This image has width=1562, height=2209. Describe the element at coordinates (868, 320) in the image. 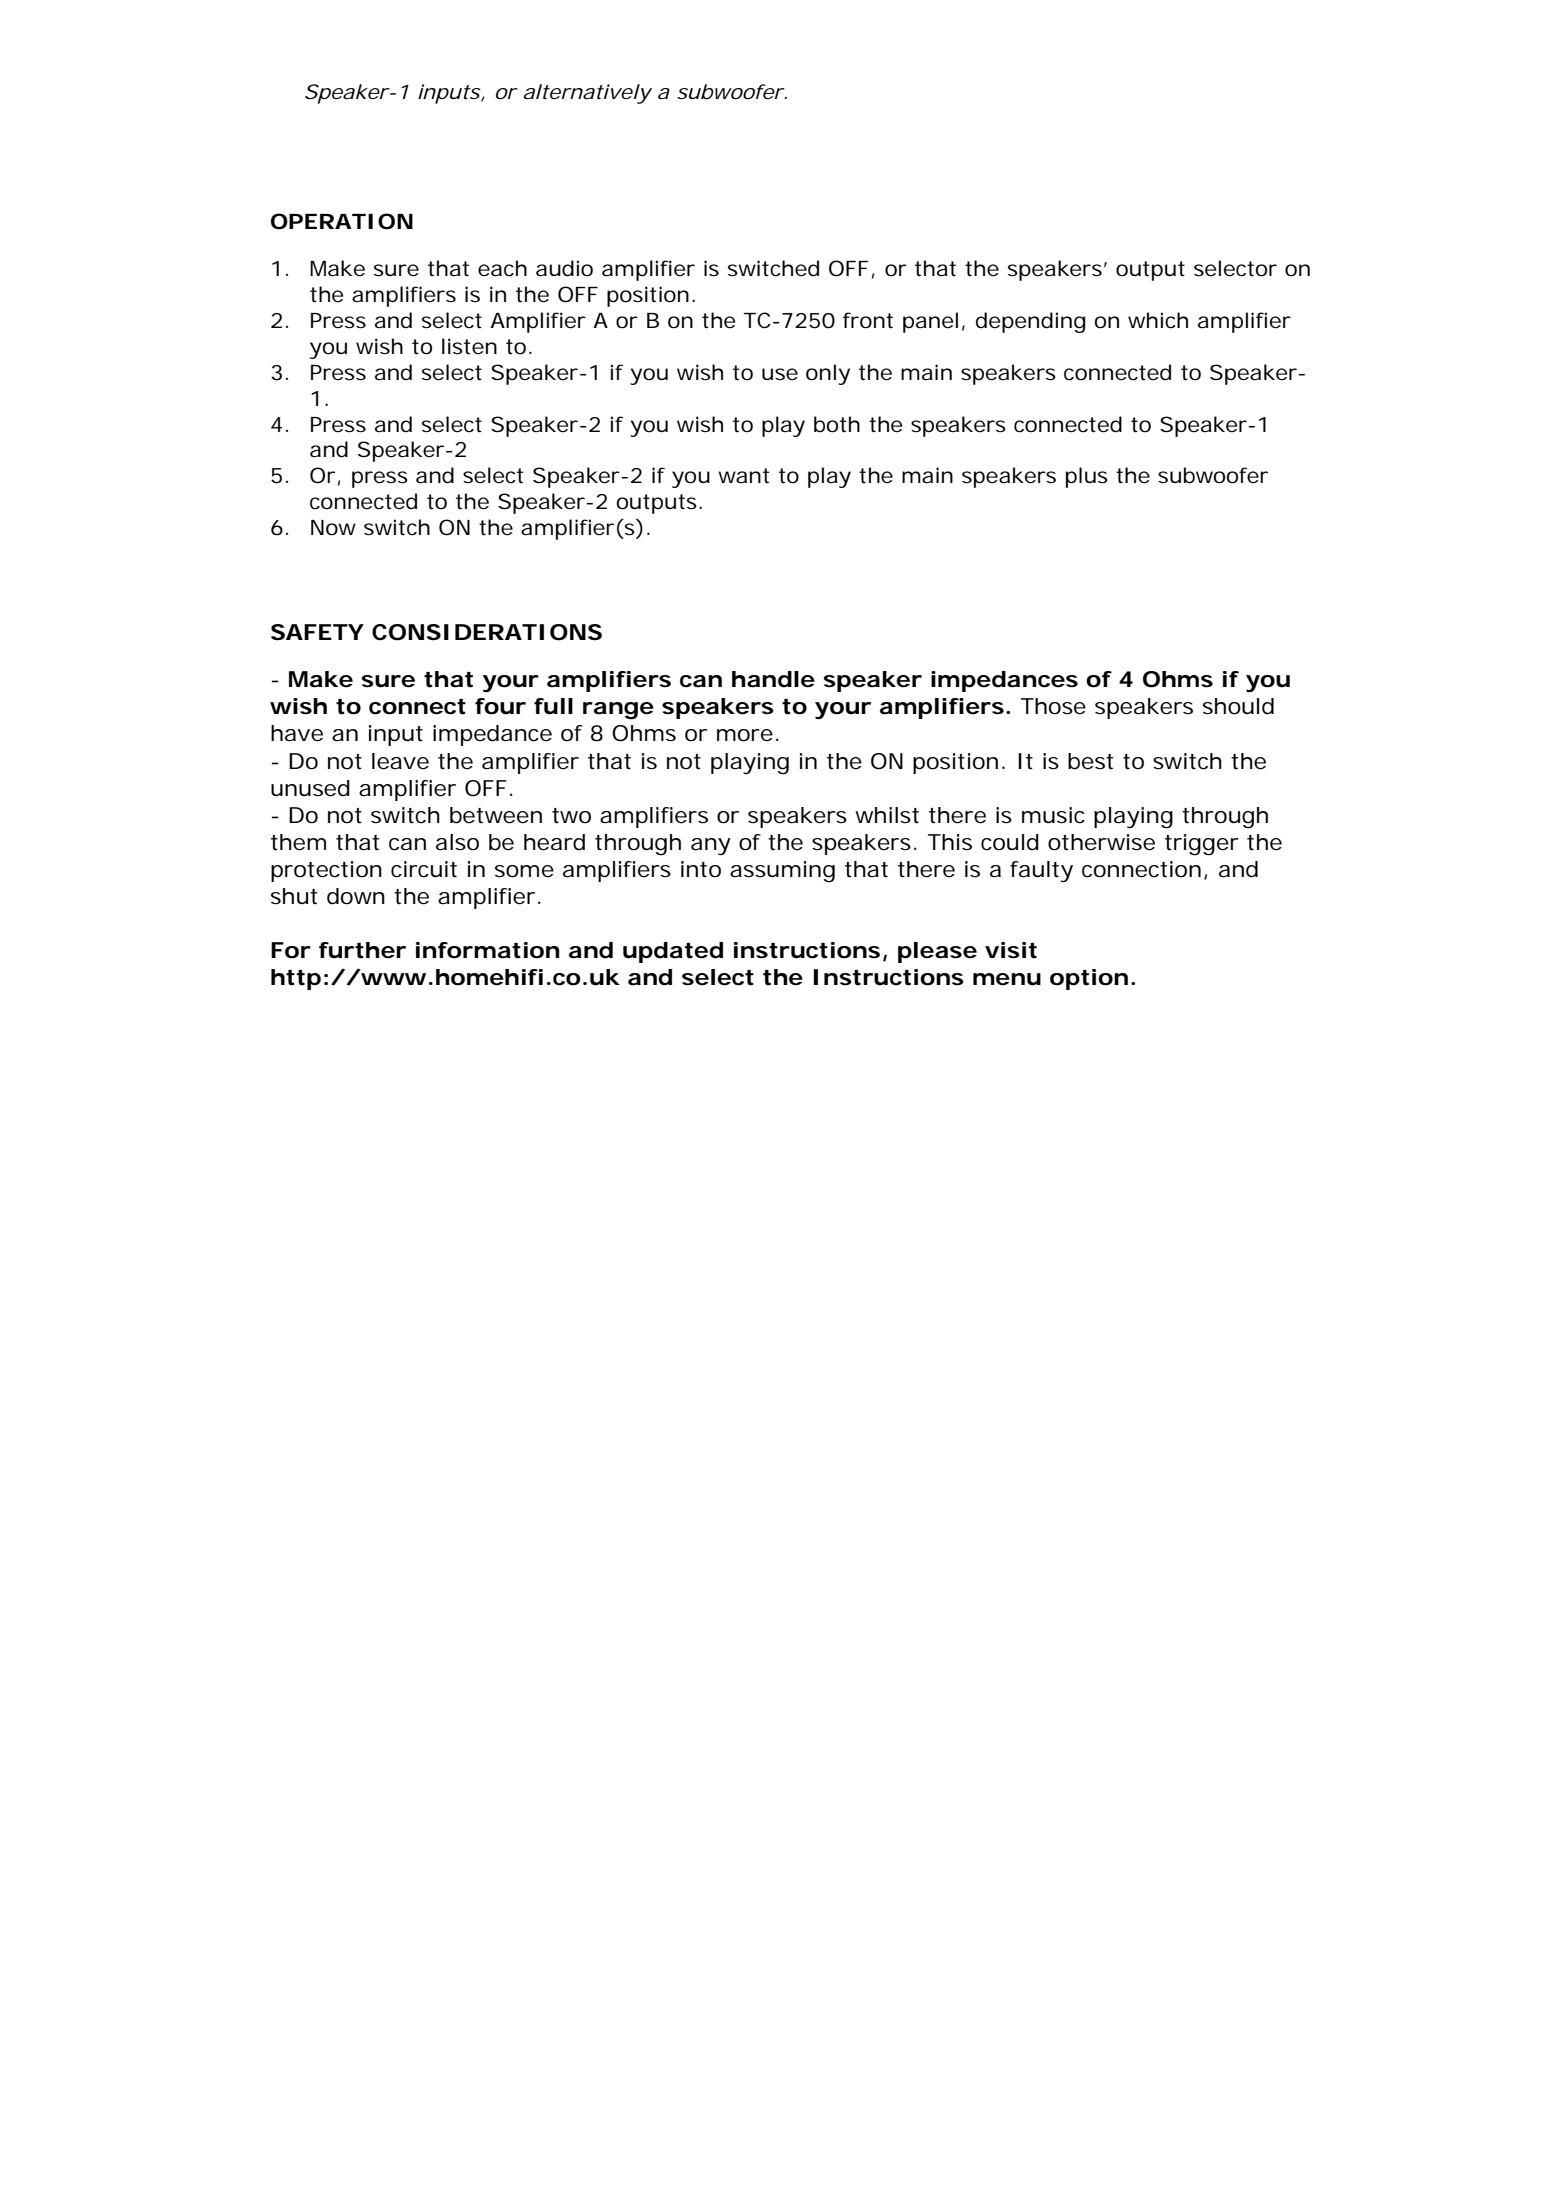

I see `front` at that location.
